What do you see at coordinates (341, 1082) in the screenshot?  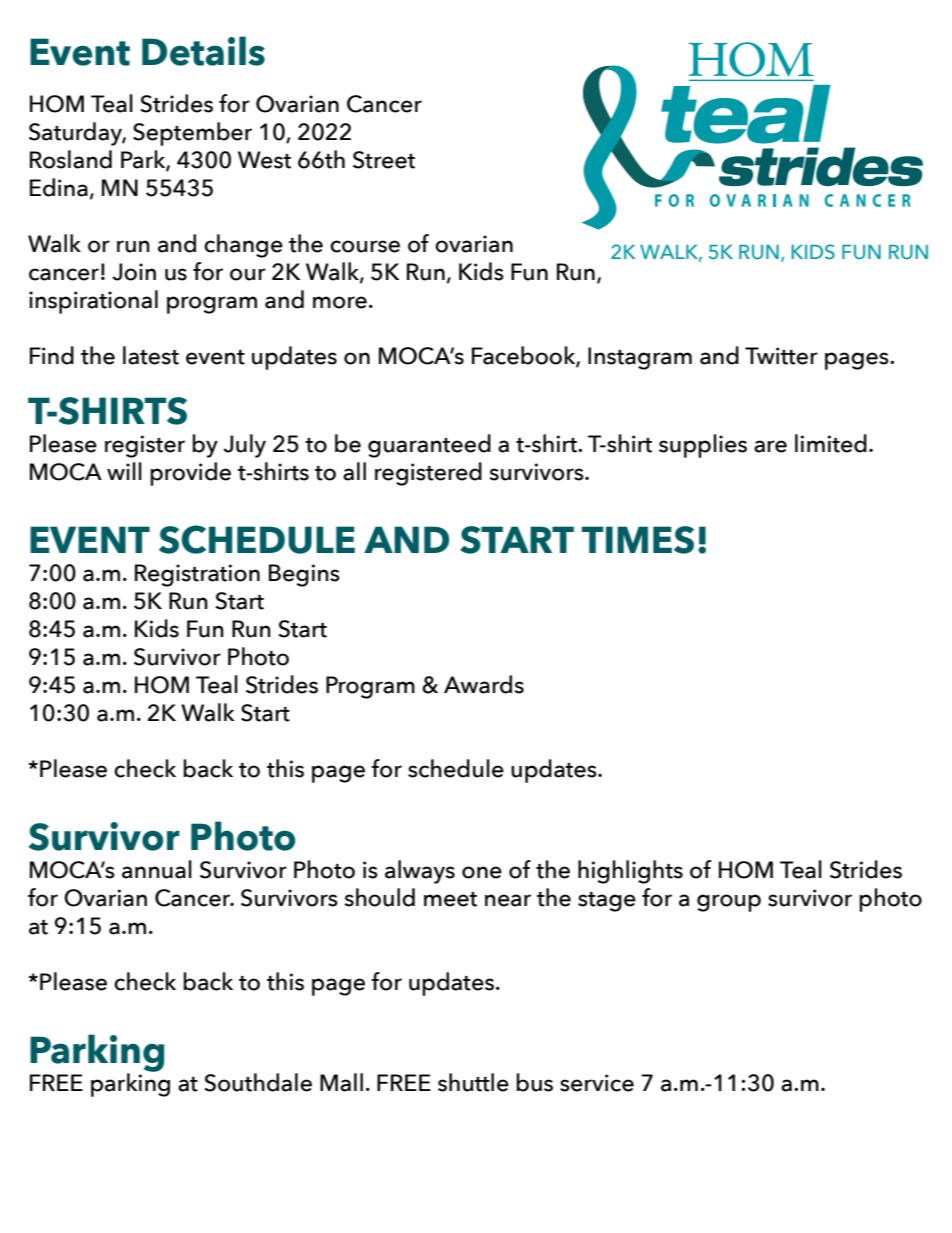 I see `Mall` at bounding box center [341, 1082].
